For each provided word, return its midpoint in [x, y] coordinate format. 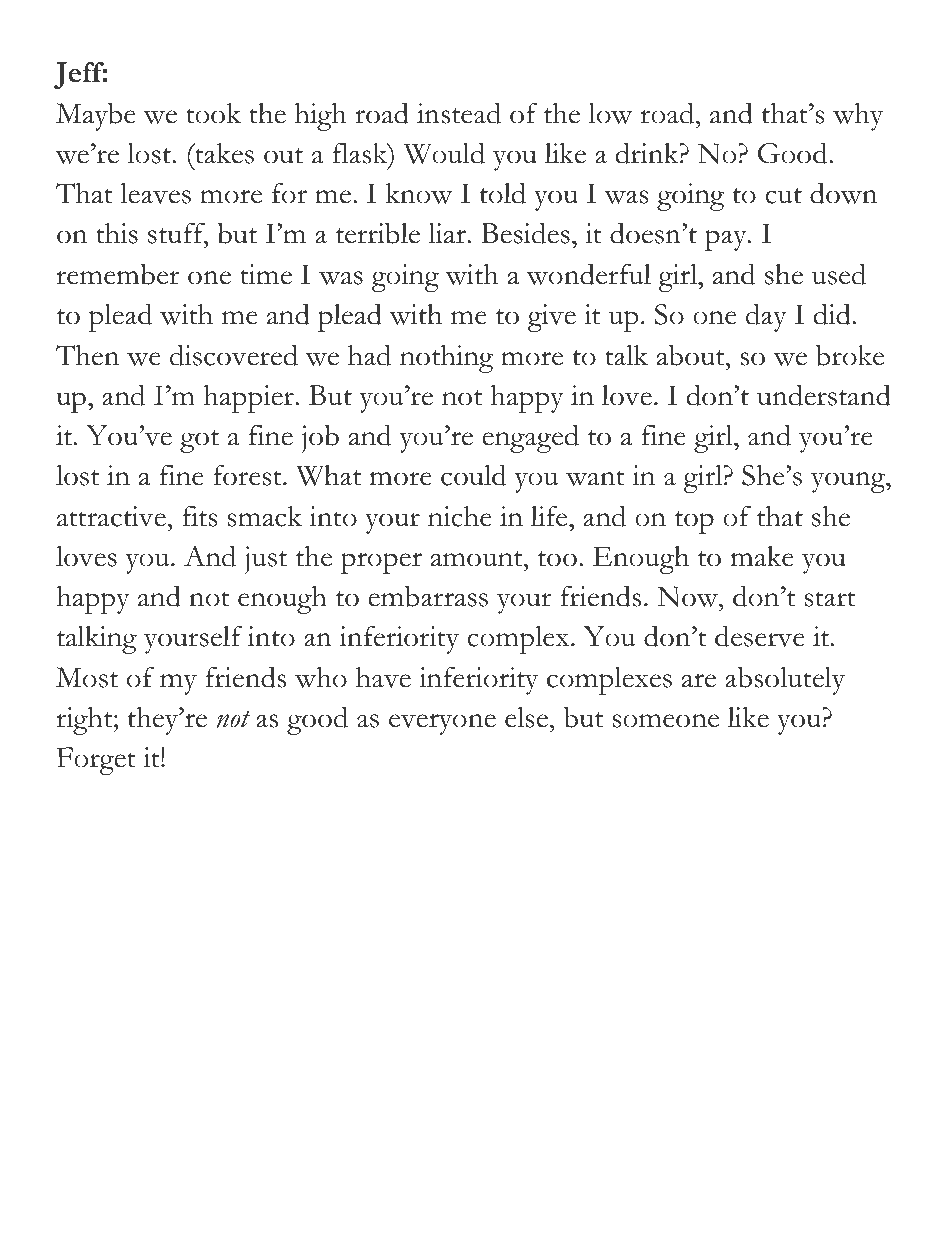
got [199, 441]
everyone [442, 724]
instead [459, 113]
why [858, 117]
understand [824, 395]
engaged [530, 438]
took [213, 113]
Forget [96, 761]
